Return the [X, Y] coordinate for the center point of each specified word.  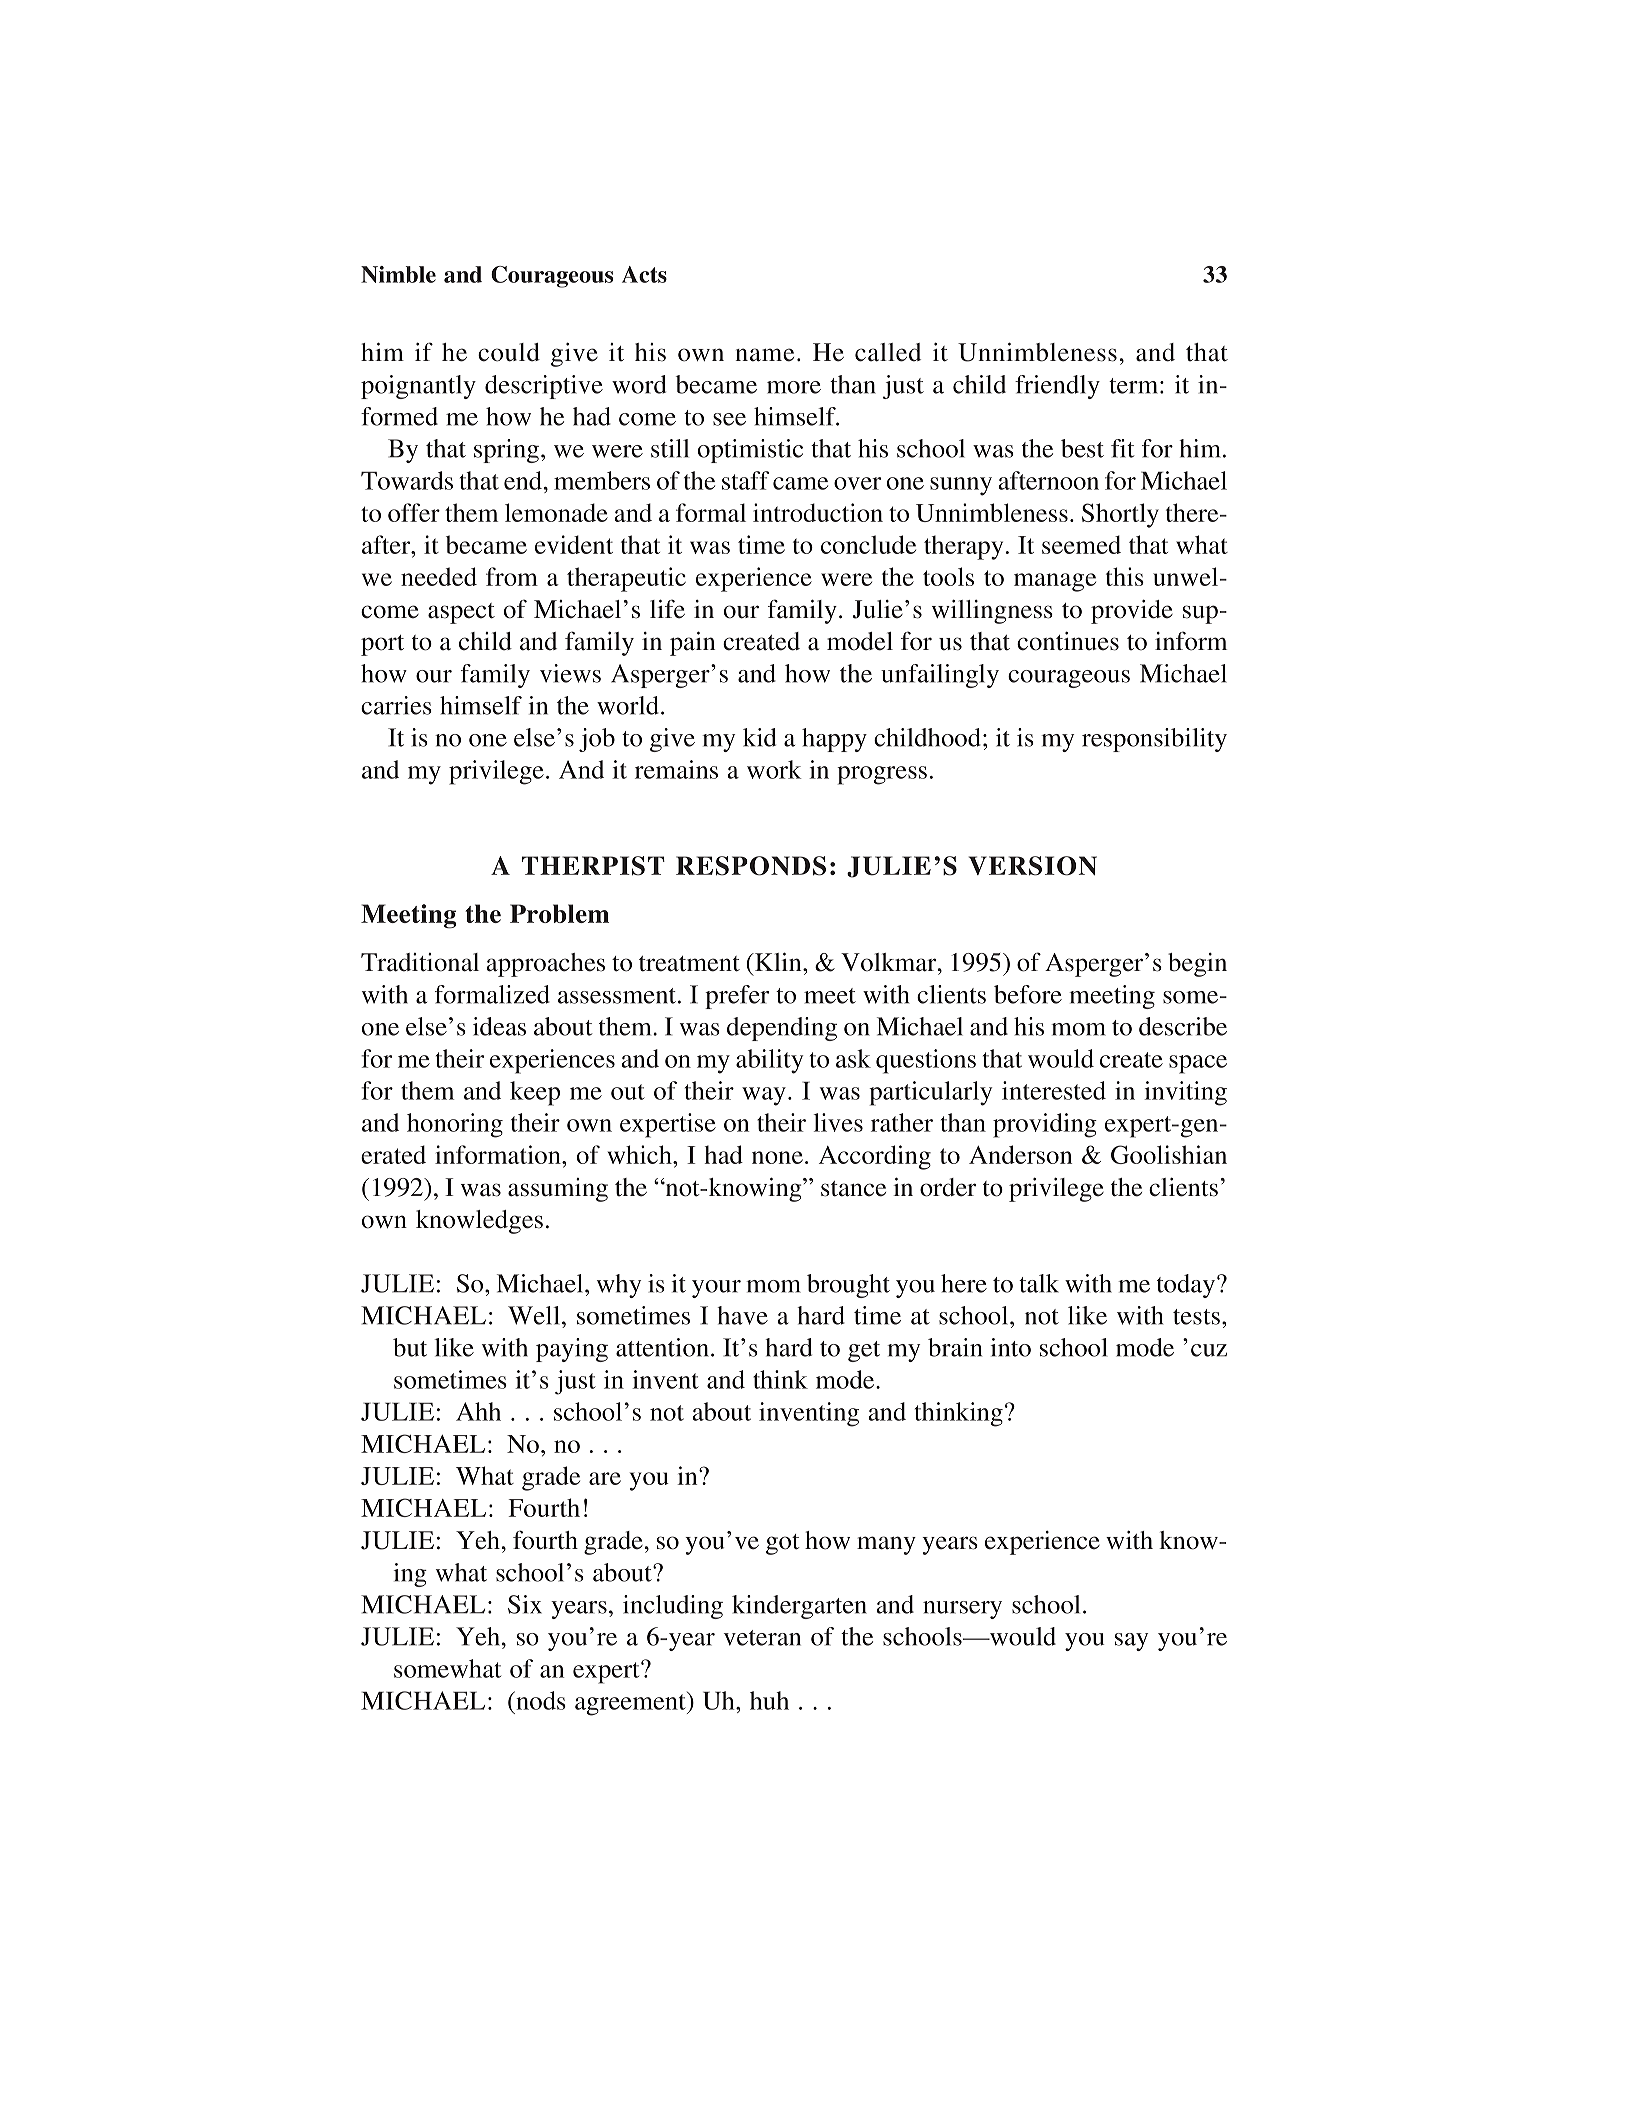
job [597, 740]
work [774, 769]
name [764, 355]
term [1135, 386]
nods [540, 1700]
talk [1039, 1283]
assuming [558, 1190]
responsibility [1154, 740]
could [509, 352]
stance [853, 1189]
